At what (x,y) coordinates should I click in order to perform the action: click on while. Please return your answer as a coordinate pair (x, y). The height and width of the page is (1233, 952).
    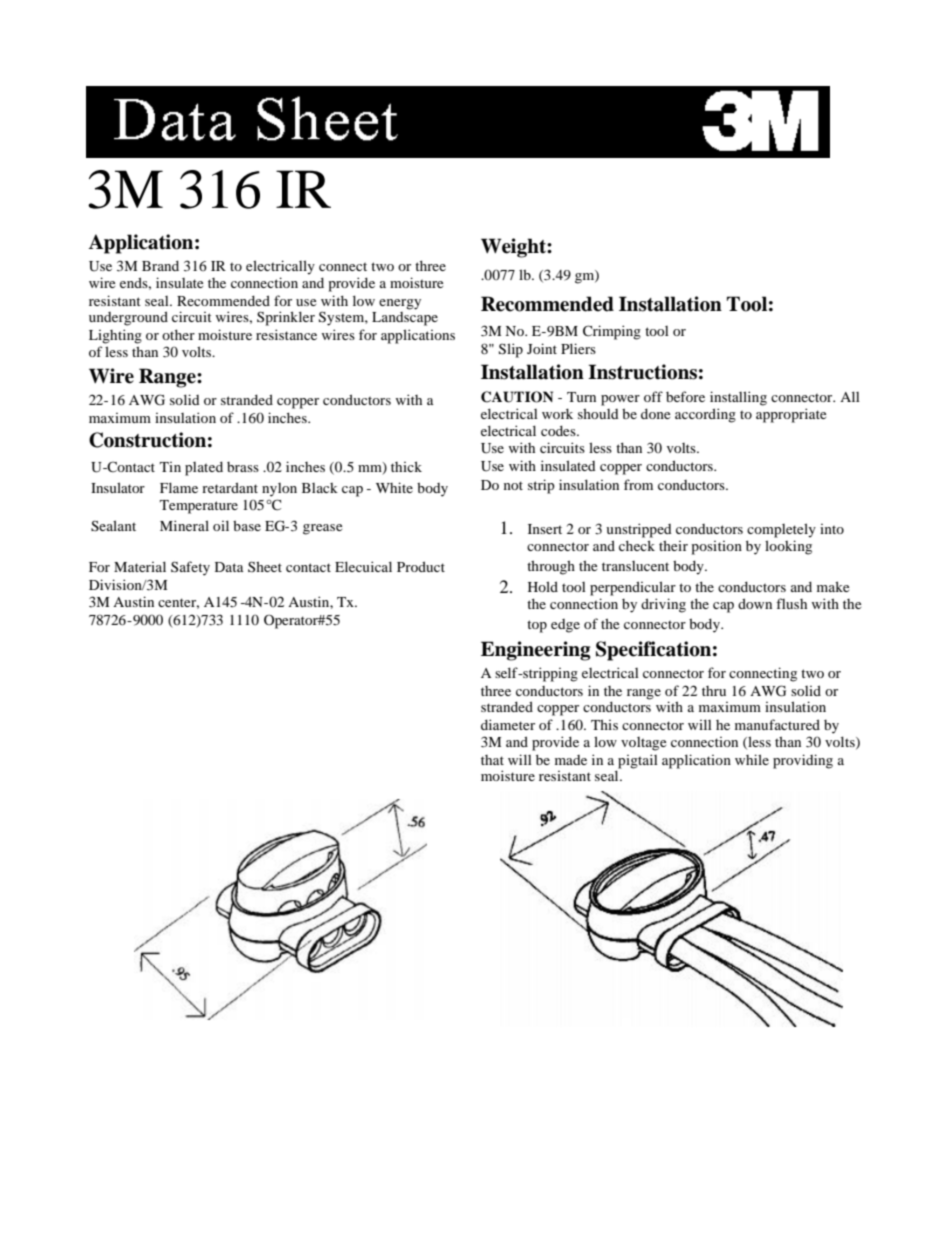
    Looking at the image, I should click on (752, 759).
